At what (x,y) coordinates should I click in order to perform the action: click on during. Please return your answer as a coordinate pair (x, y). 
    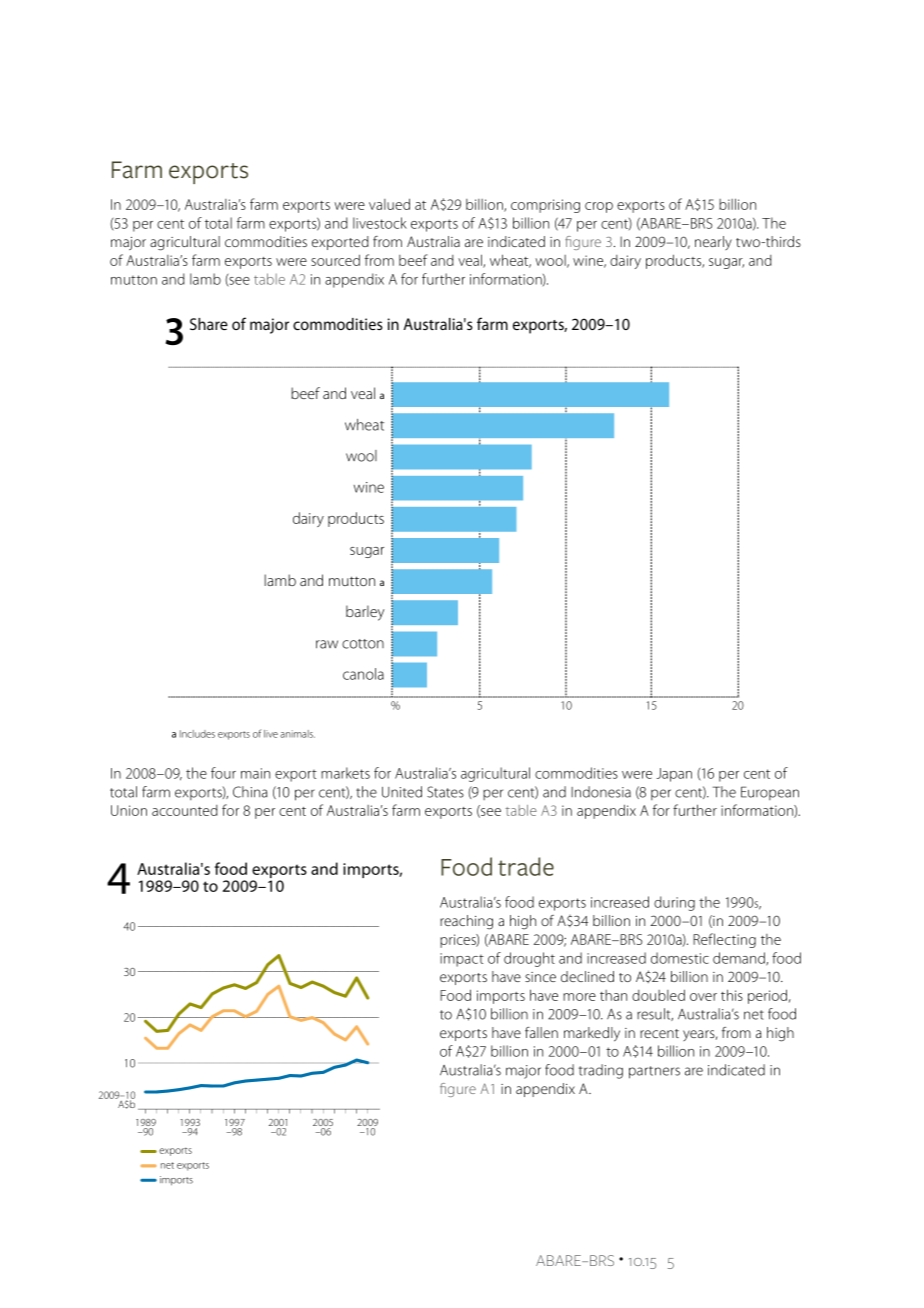
    Looking at the image, I should click on (674, 903).
